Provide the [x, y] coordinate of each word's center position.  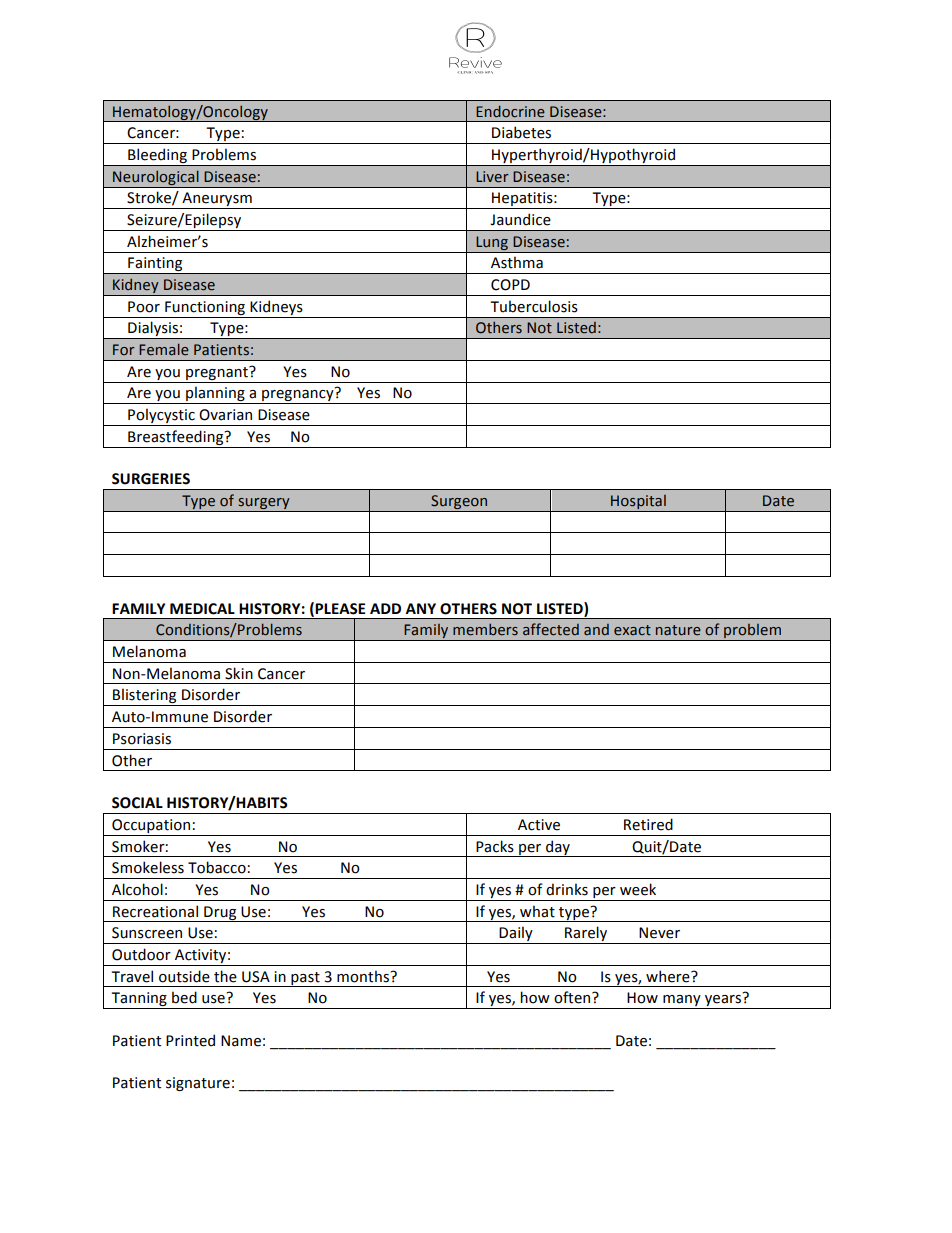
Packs [495, 846]
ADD [385, 608]
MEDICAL [202, 609]
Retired [648, 824]
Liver [492, 177]
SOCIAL [137, 803]
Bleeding [157, 157]
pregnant [218, 373]
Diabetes [521, 132]
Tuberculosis [534, 306]
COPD [510, 285]
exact [632, 630]
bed [184, 997]
